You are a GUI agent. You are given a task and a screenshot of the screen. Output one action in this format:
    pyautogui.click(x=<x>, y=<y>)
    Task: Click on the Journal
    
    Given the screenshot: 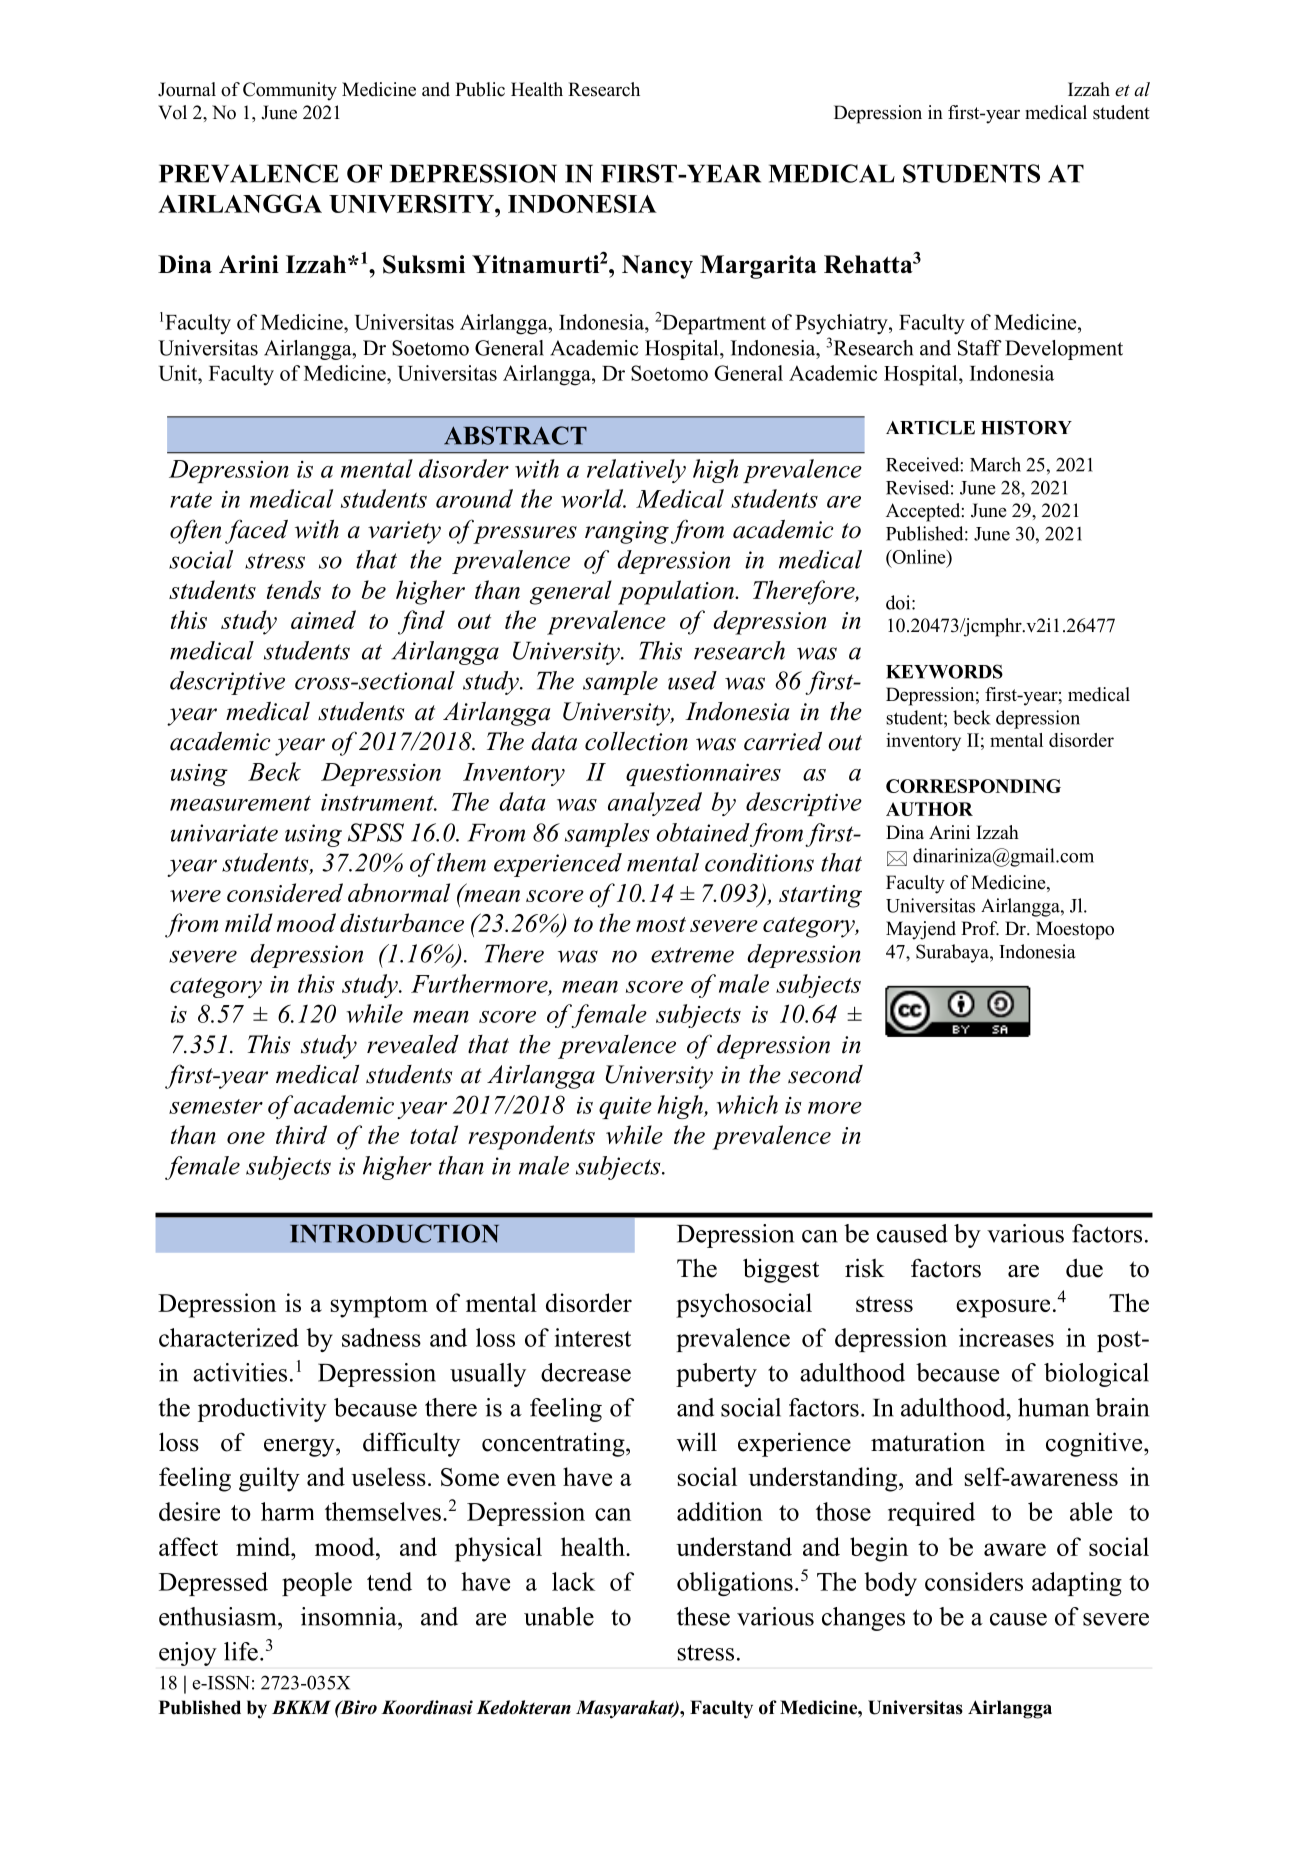 What is the action you would take?
    pyautogui.click(x=187, y=89)
